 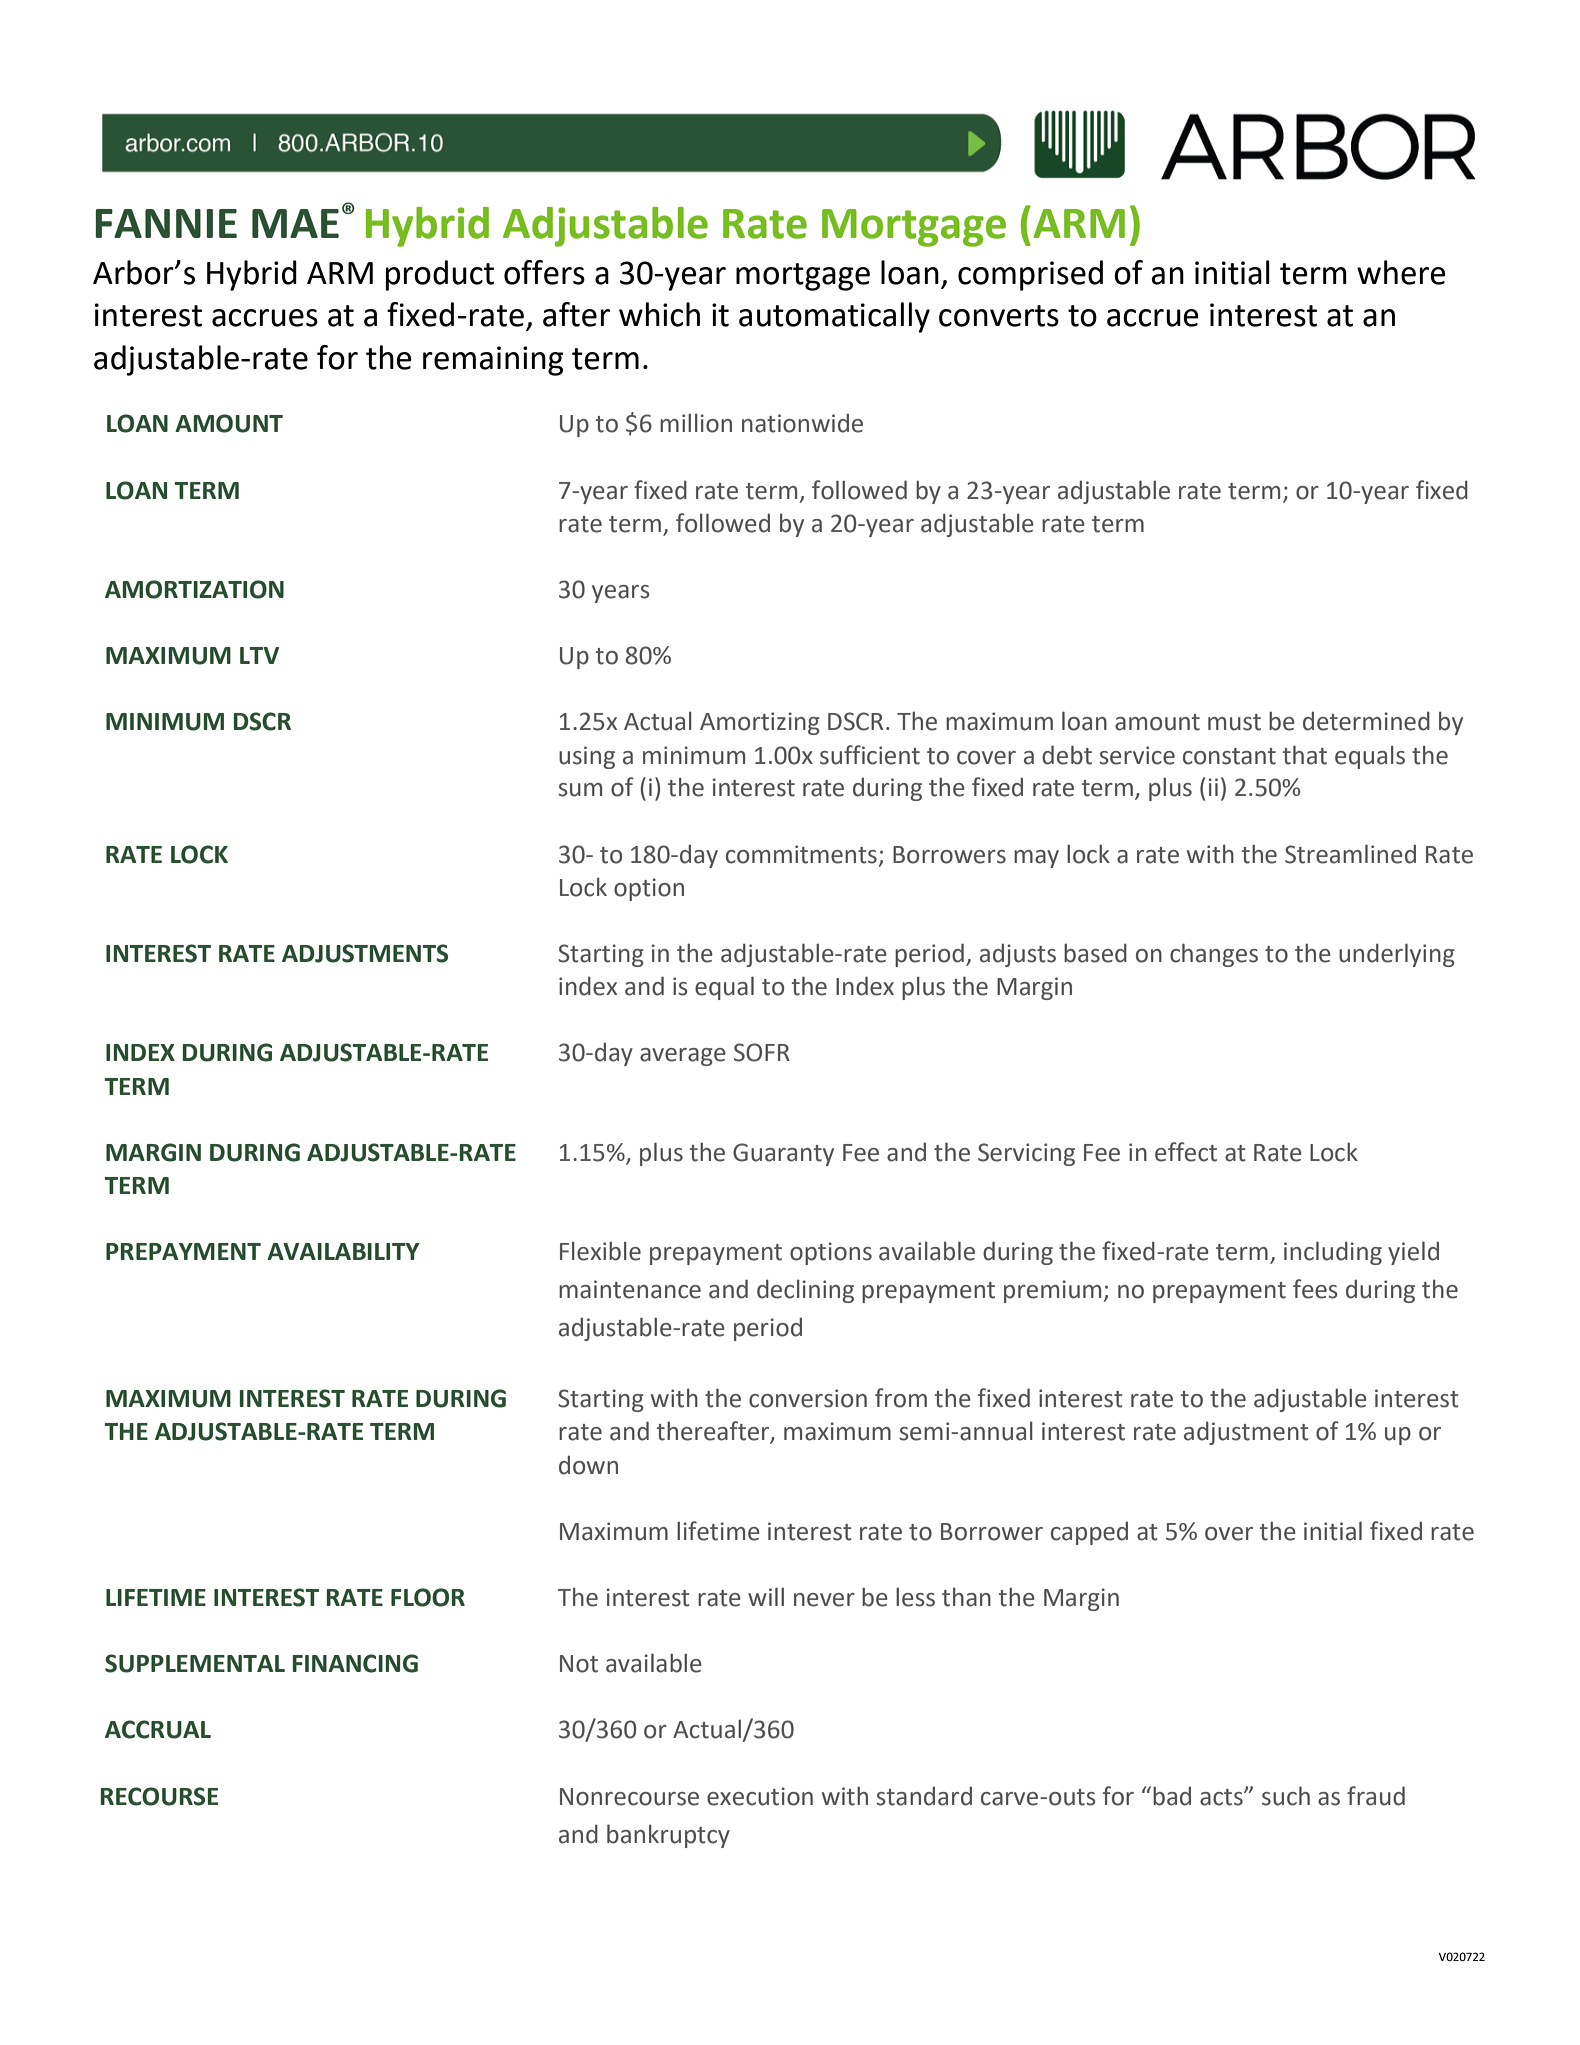 What do you see at coordinates (1401, 272) in the screenshot?
I see `where` at bounding box center [1401, 272].
